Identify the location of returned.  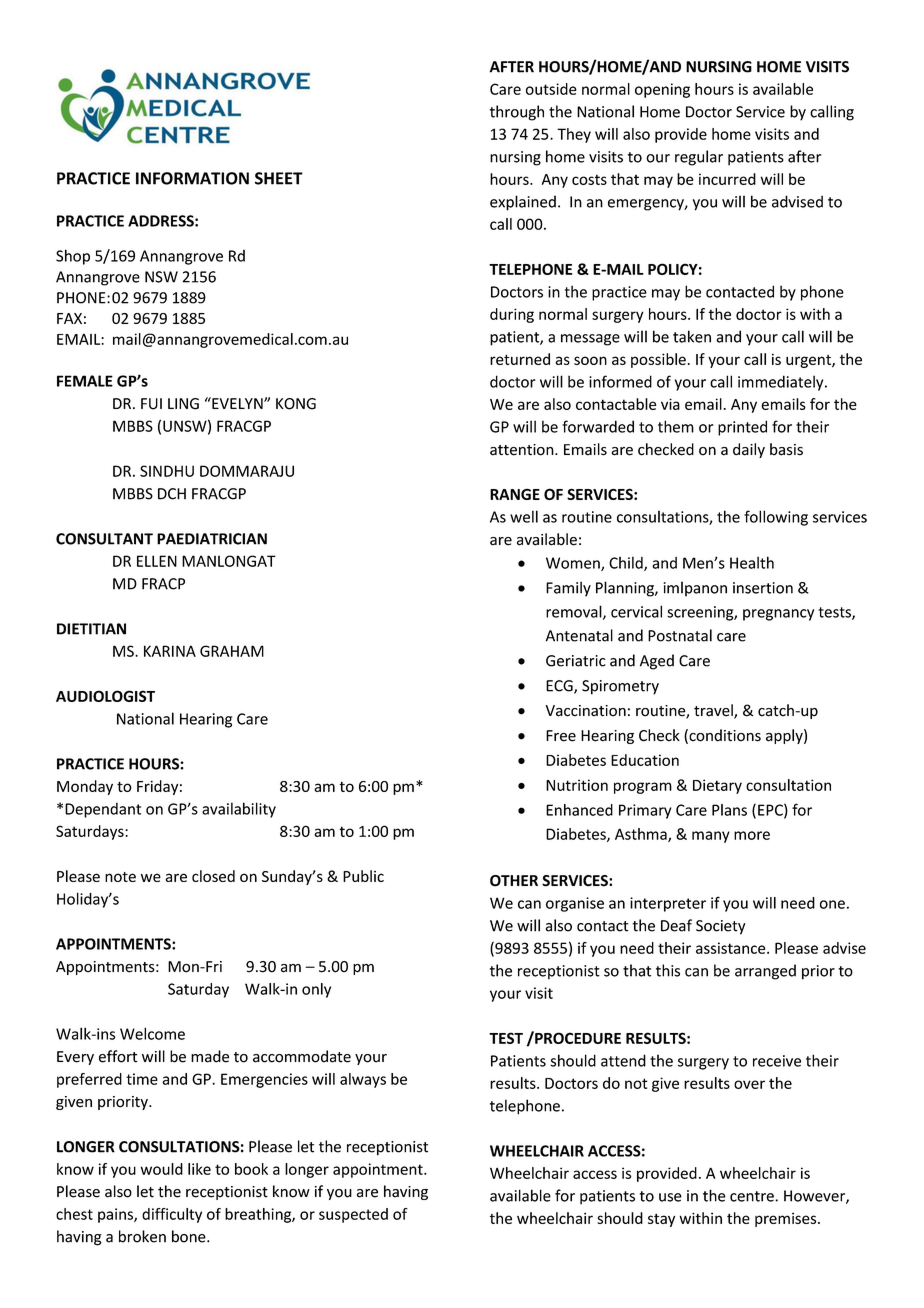
(520, 359).
